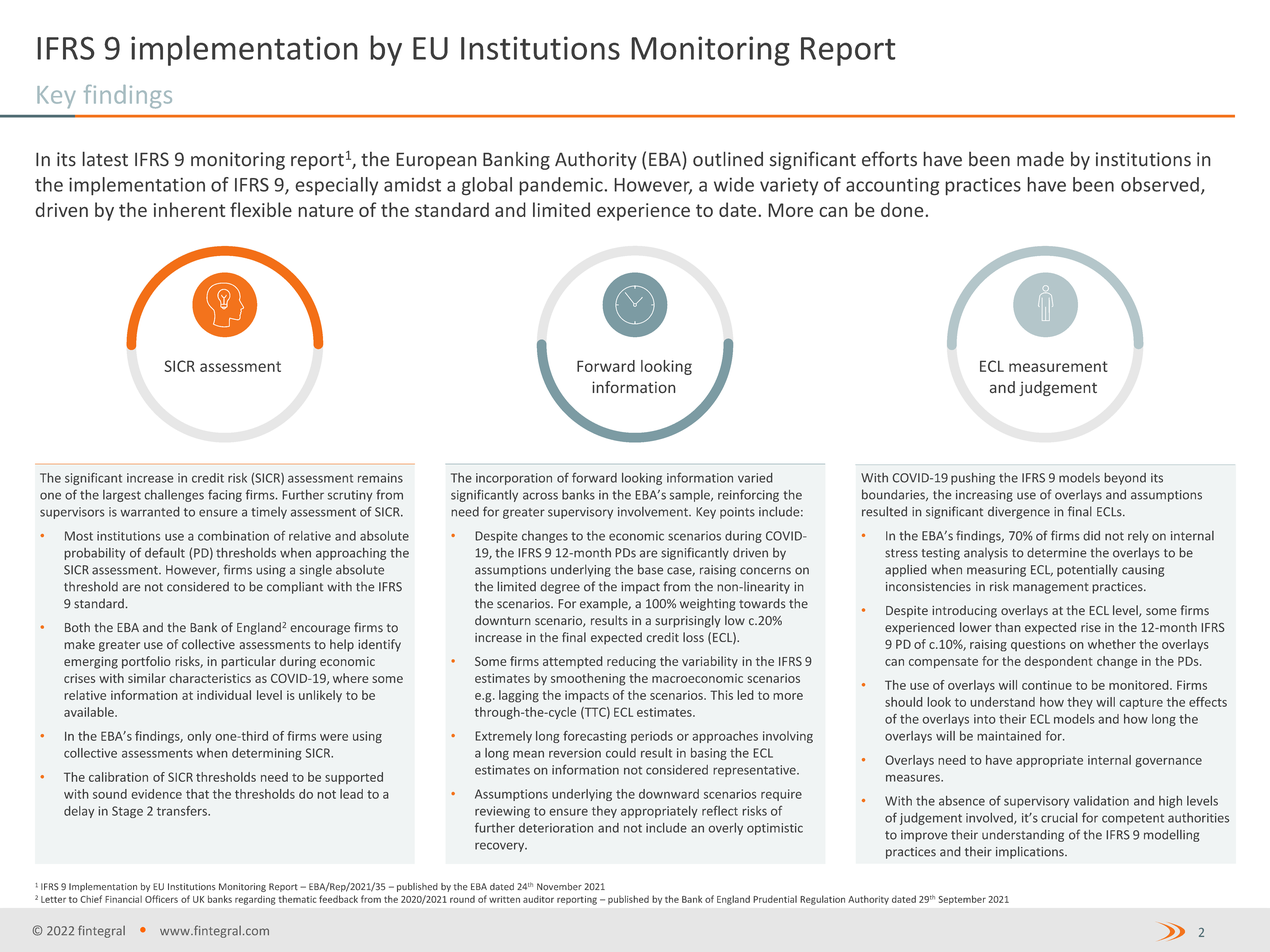  I want to click on weighting, so click(708, 604).
